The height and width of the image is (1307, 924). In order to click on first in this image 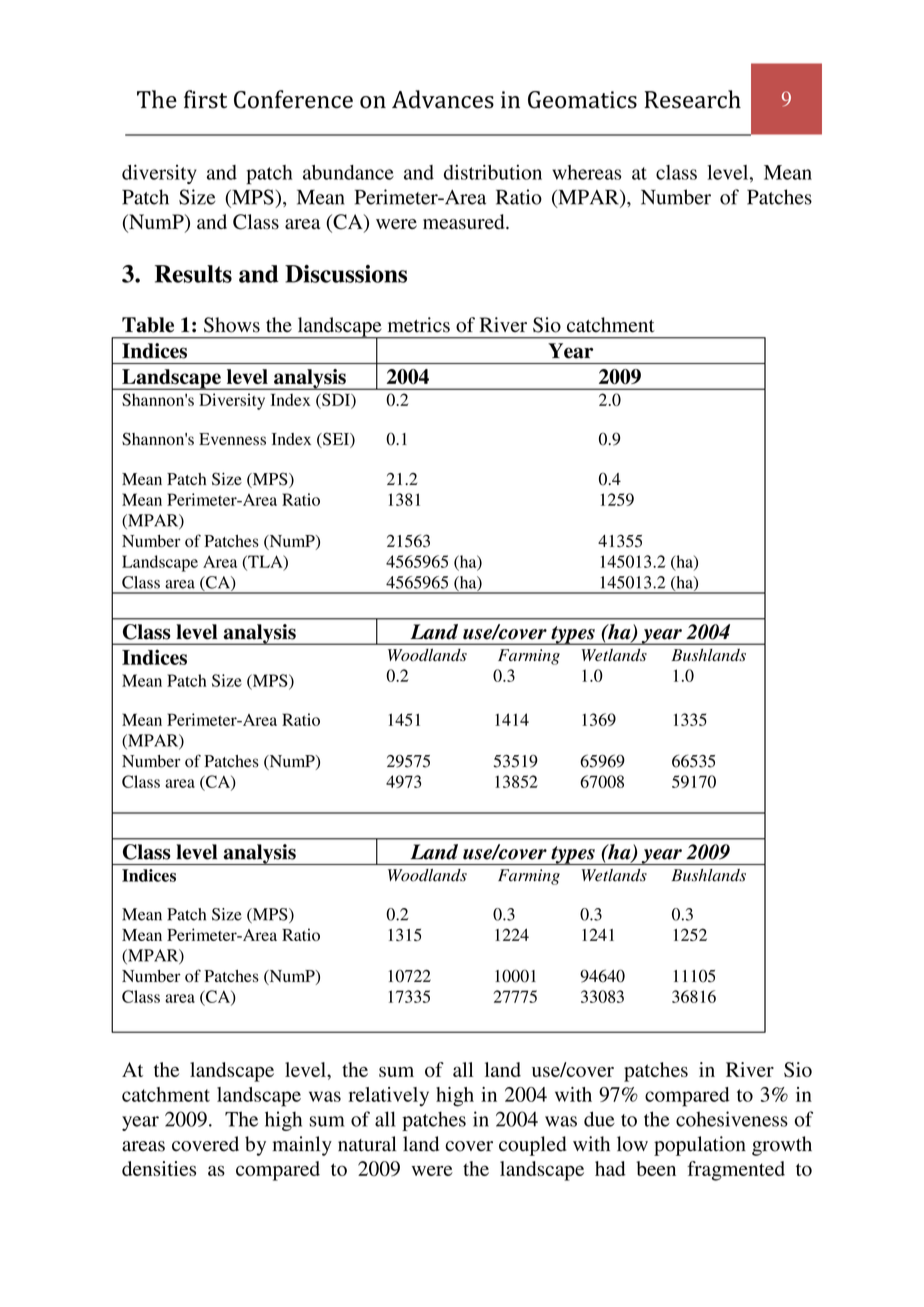, I will do `click(205, 99)`.
